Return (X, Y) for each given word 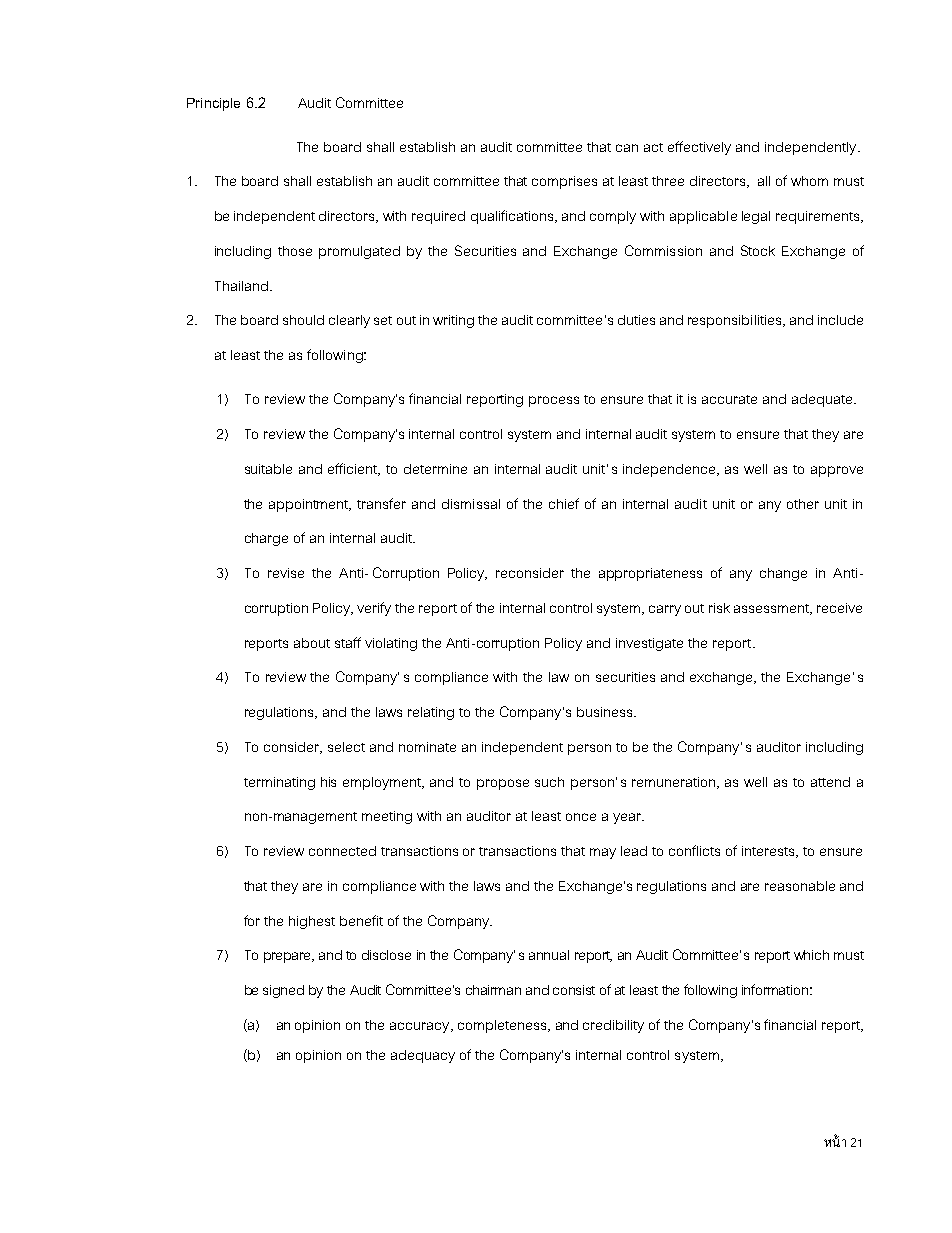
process (554, 401)
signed (283, 991)
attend (830, 782)
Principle (213, 104)
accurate (729, 399)
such (549, 782)
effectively (699, 148)
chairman (493, 990)
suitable (268, 469)
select (346, 747)
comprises (564, 182)
